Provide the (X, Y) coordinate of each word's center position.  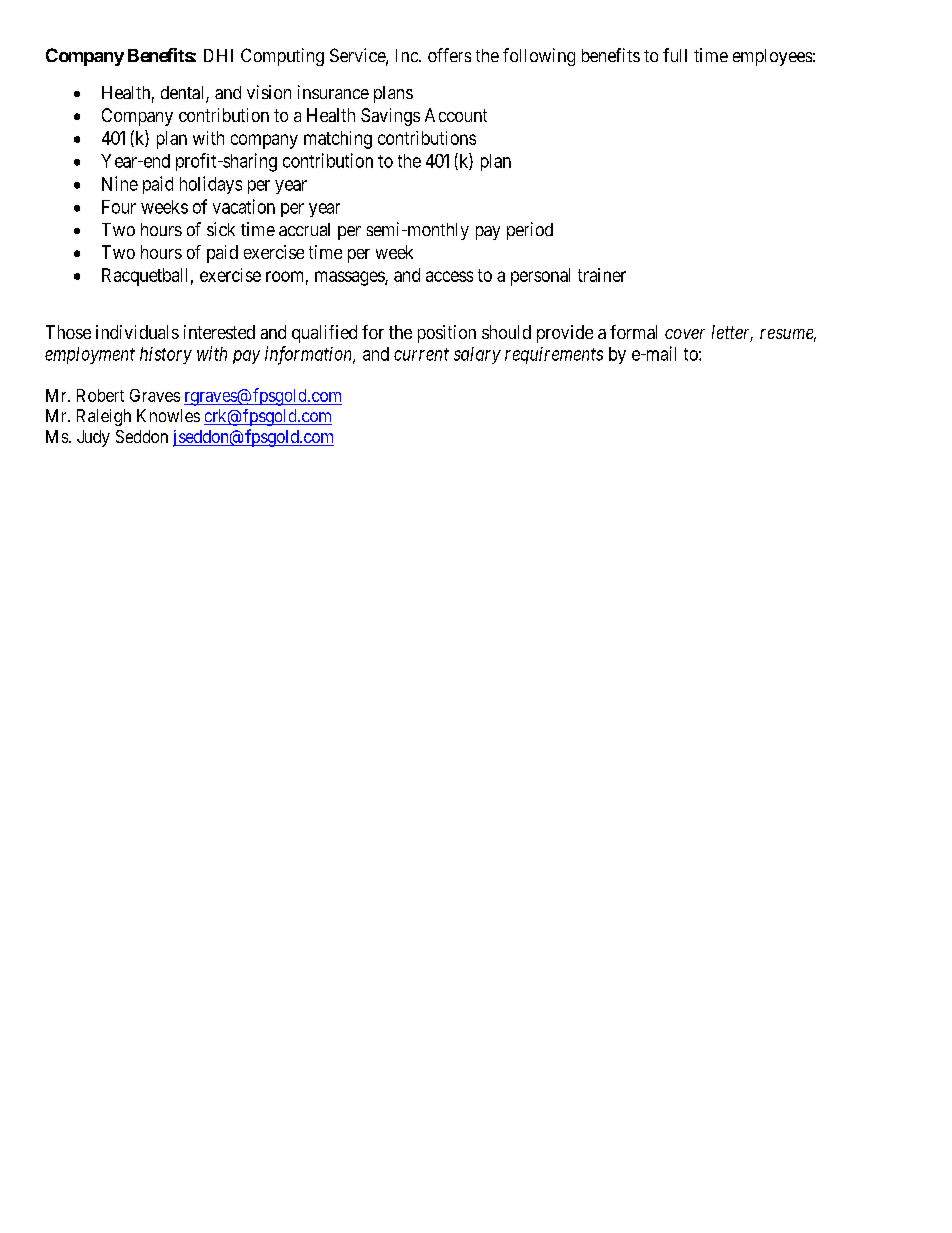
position (447, 334)
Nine (120, 183)
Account (456, 115)
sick (221, 229)
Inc (408, 55)
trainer (602, 275)
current (421, 354)
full (675, 55)
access (449, 276)
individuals (137, 332)
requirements (554, 355)
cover (685, 334)
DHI (218, 55)
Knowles (168, 415)
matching (338, 140)
